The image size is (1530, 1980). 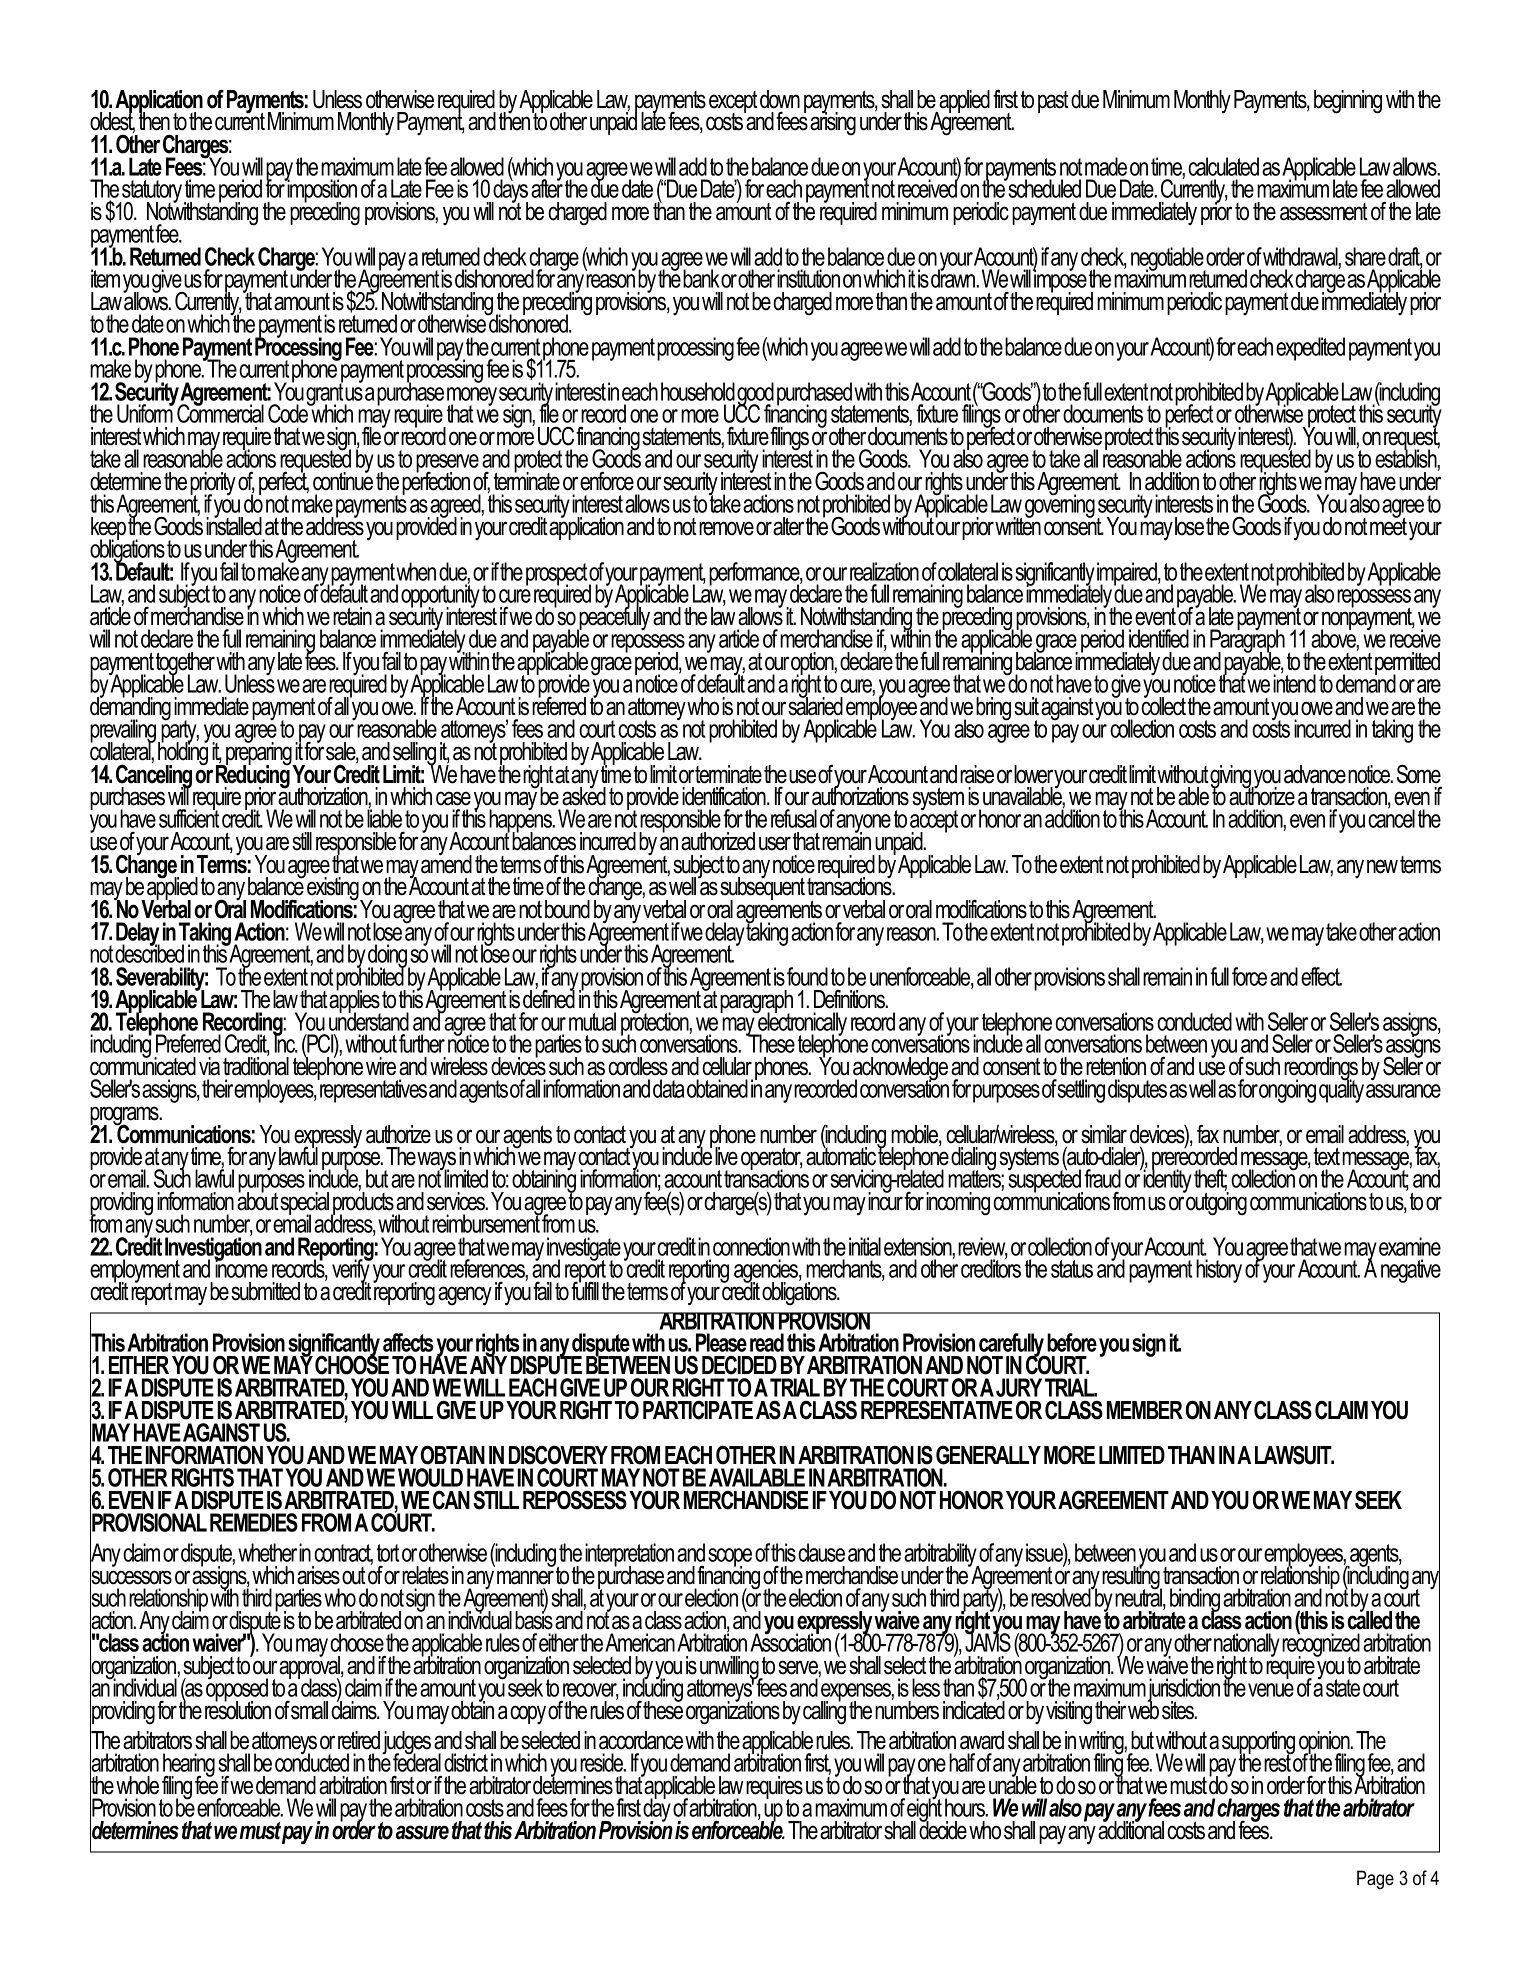 What do you see at coordinates (733, 103) in the page?
I see `except` at bounding box center [733, 103].
